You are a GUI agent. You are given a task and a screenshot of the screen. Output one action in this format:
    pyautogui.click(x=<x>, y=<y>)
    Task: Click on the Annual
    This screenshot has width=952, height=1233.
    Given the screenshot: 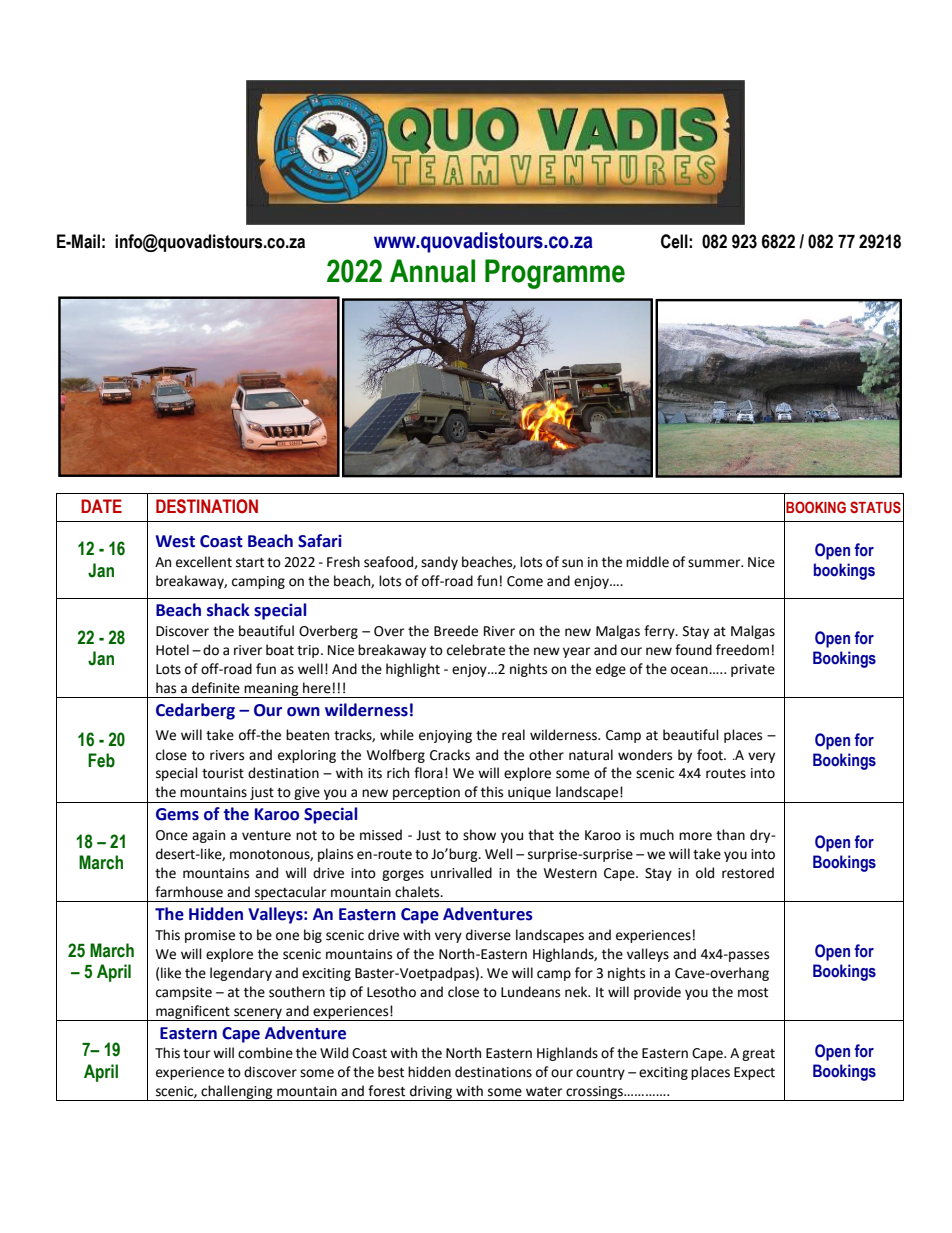 What is the action you would take?
    pyautogui.click(x=432, y=271)
